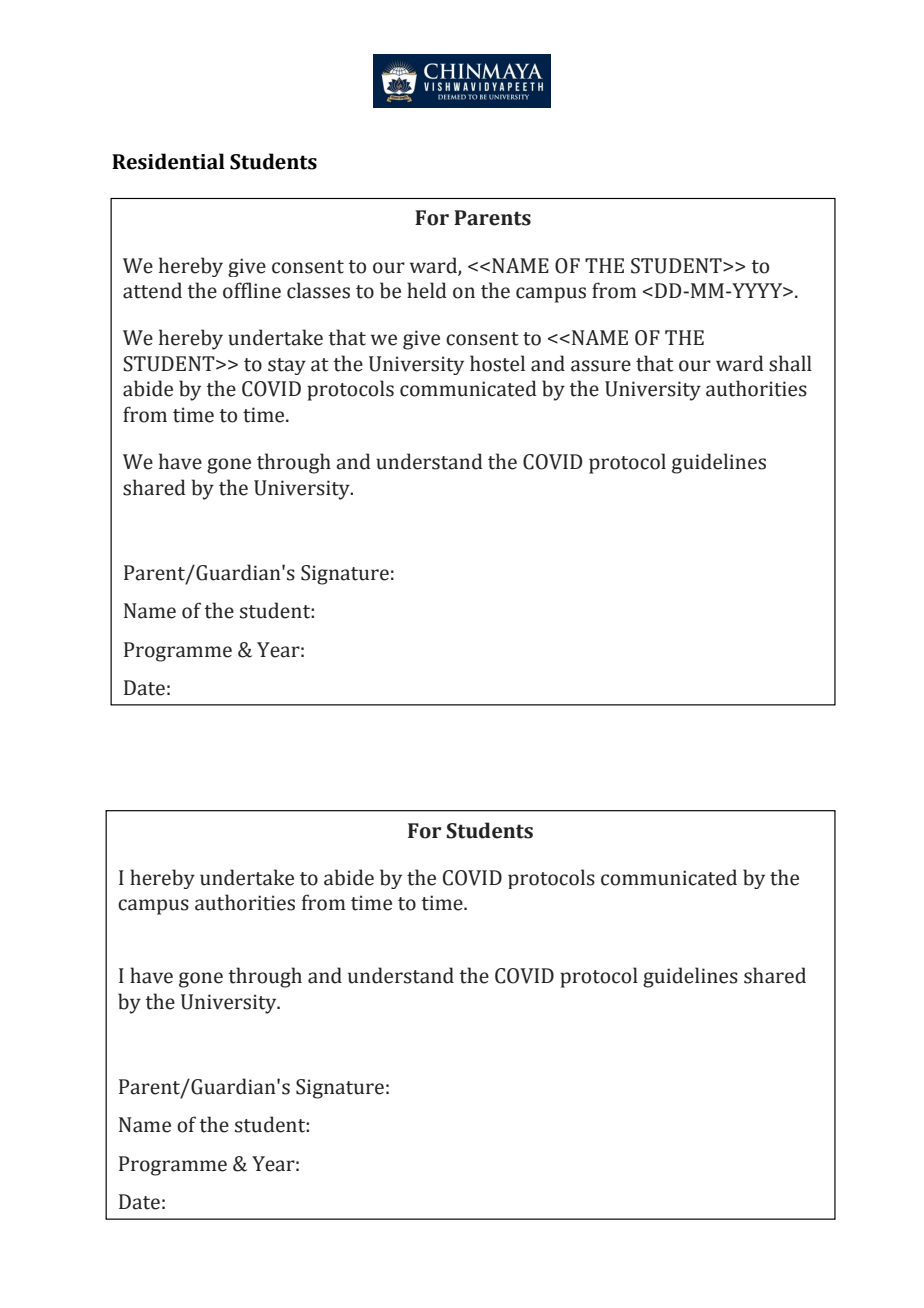 The image size is (924, 1308). I want to click on classes, so click(318, 290).
